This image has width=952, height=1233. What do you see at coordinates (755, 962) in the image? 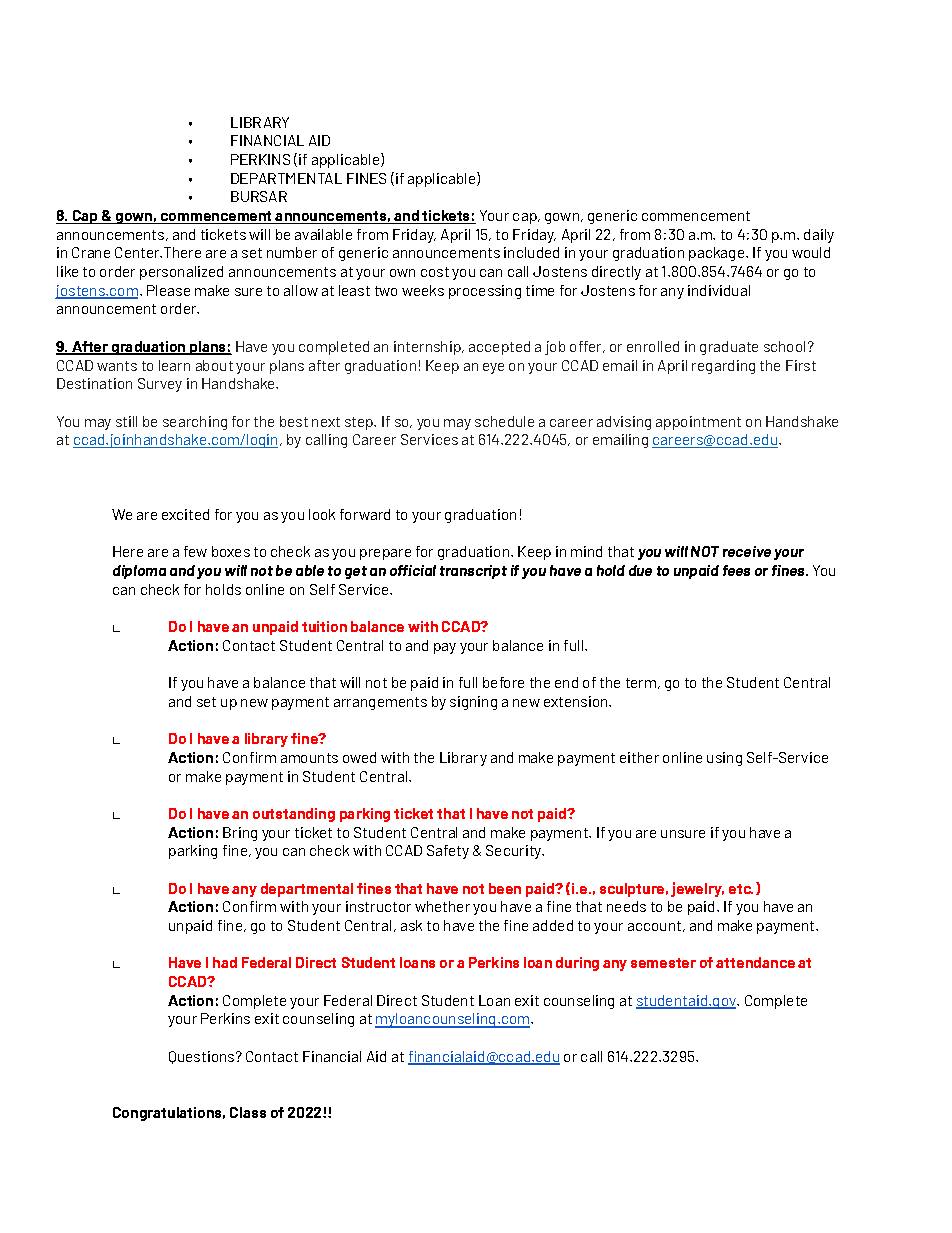
I see `attendance` at bounding box center [755, 962].
